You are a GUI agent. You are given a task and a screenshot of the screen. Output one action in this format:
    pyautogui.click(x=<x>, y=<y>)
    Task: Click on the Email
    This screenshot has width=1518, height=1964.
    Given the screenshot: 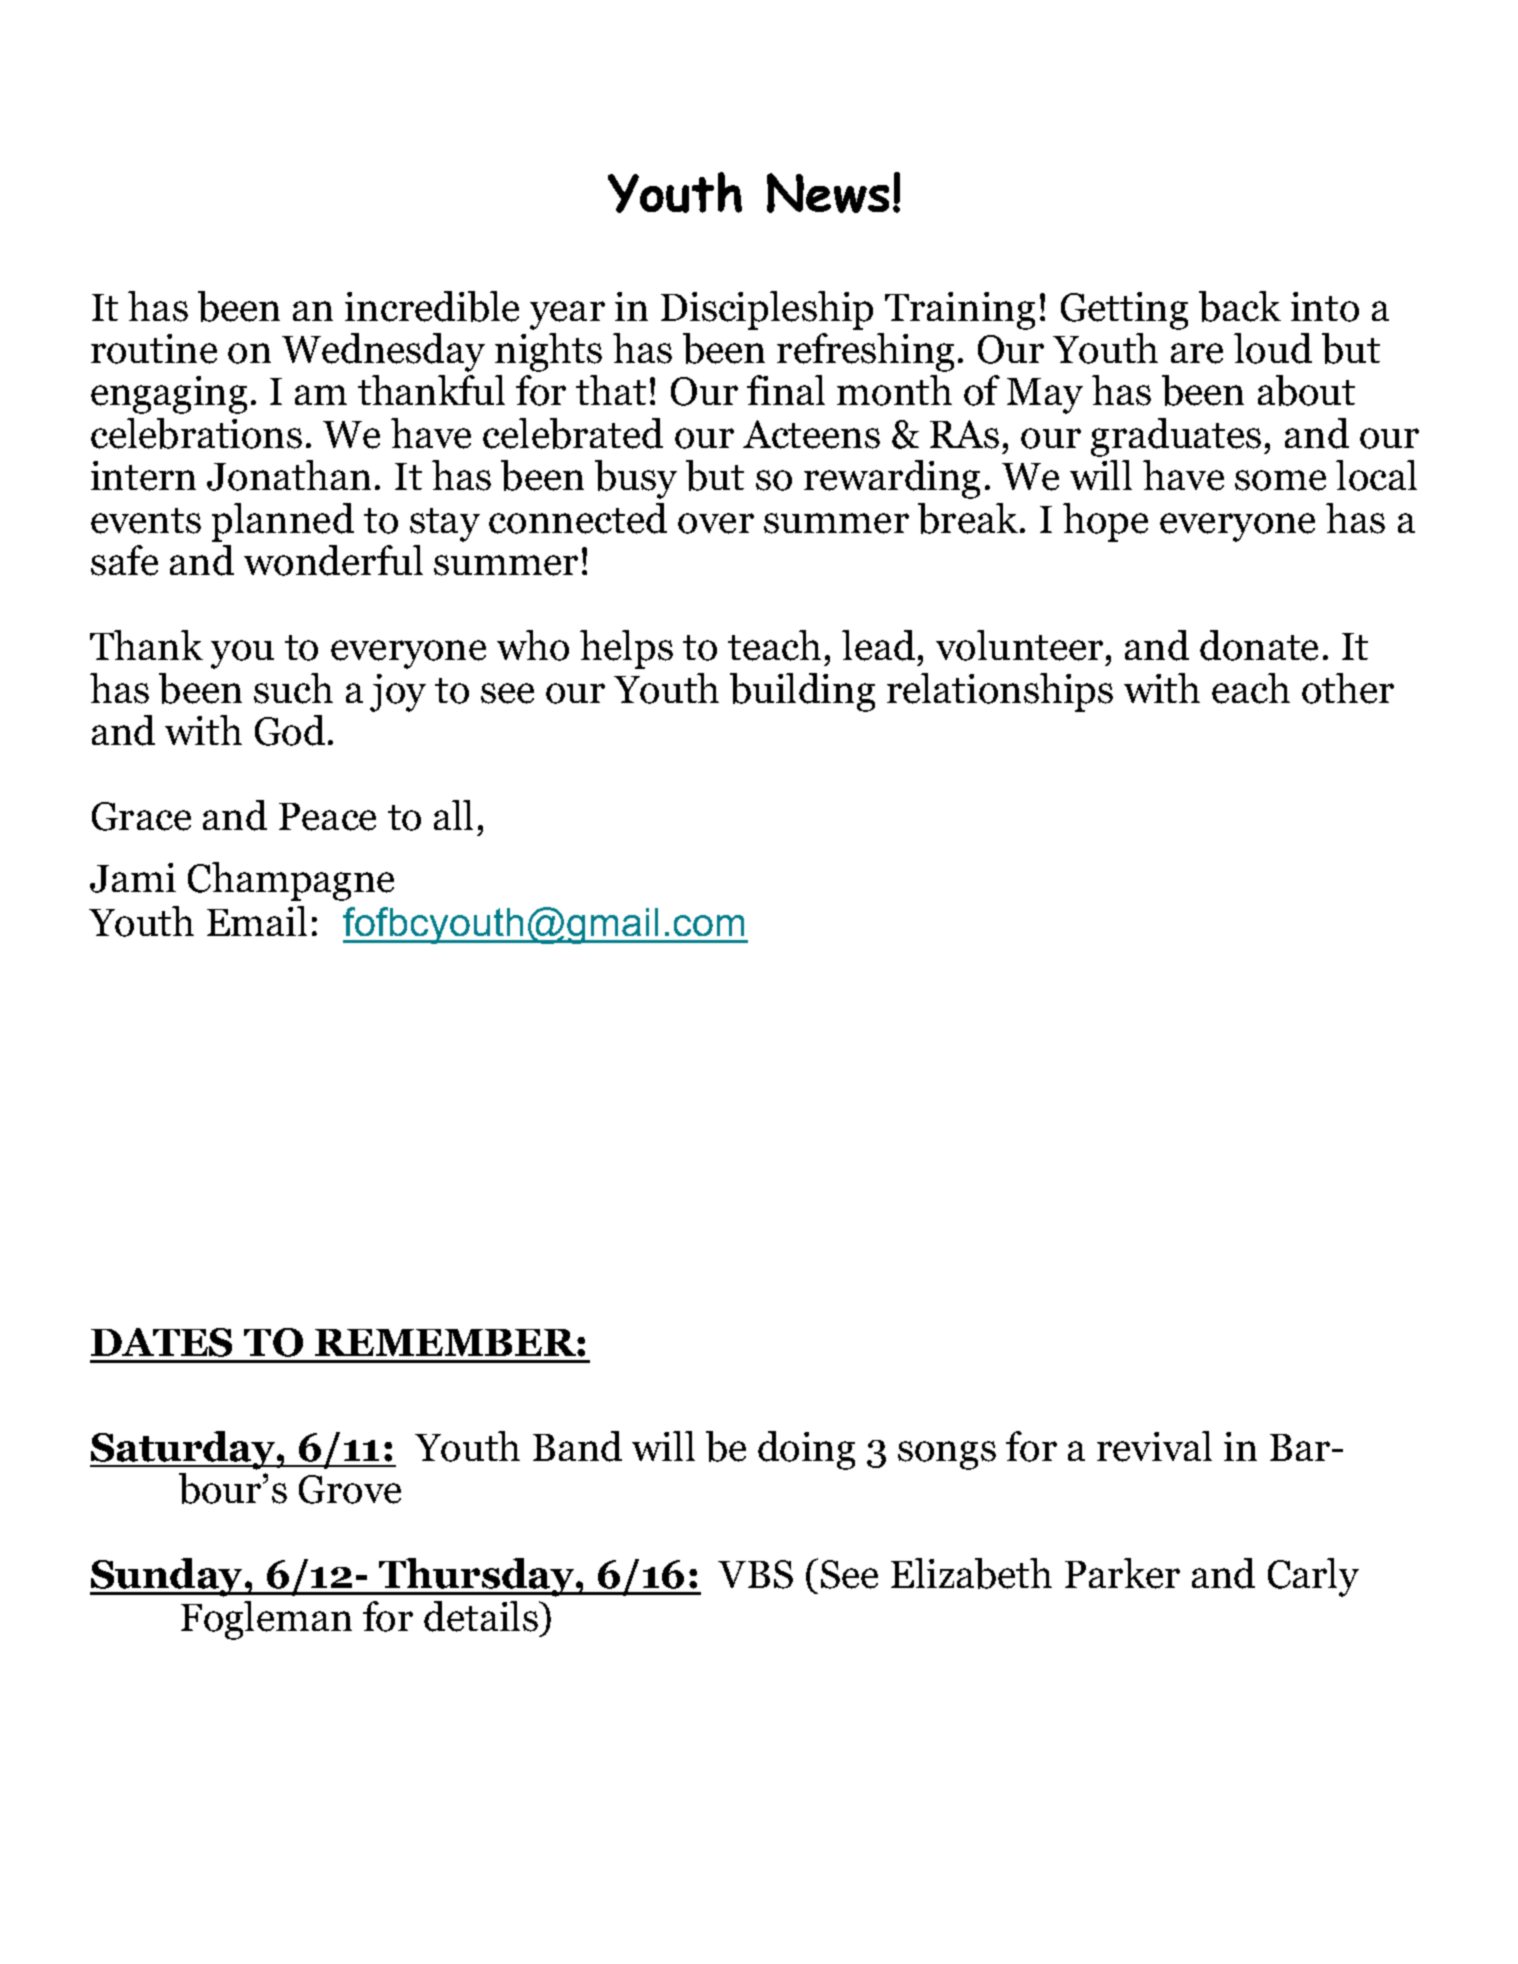 What is the action you would take?
    pyautogui.click(x=257, y=921)
